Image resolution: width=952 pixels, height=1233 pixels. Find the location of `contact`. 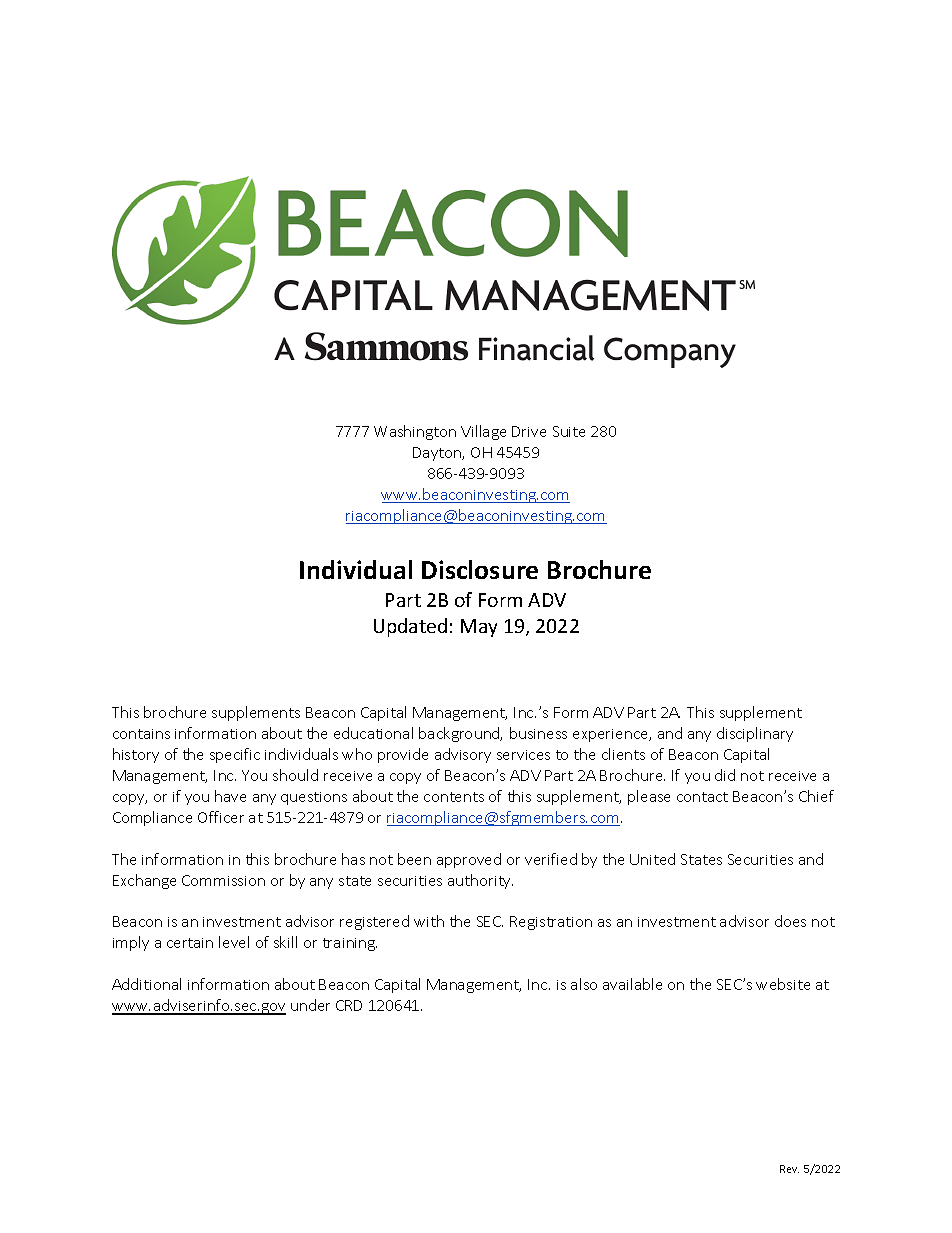

contact is located at coordinates (702, 797).
